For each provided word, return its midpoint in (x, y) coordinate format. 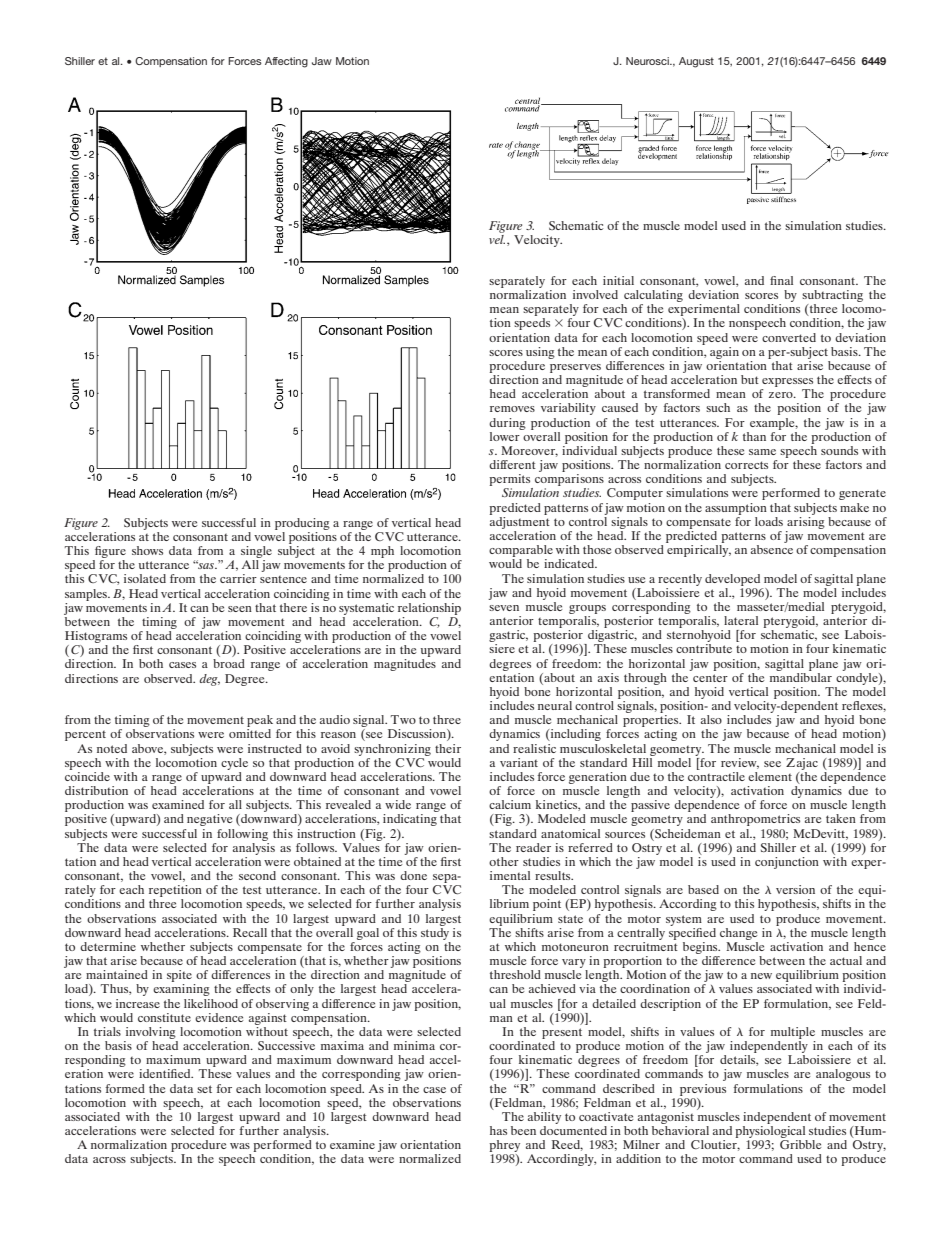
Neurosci (648, 61)
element (770, 776)
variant (519, 762)
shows (147, 550)
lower (506, 435)
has (498, 1130)
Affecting (286, 62)
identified (166, 1073)
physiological (771, 1133)
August (696, 62)
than (754, 436)
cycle (234, 764)
